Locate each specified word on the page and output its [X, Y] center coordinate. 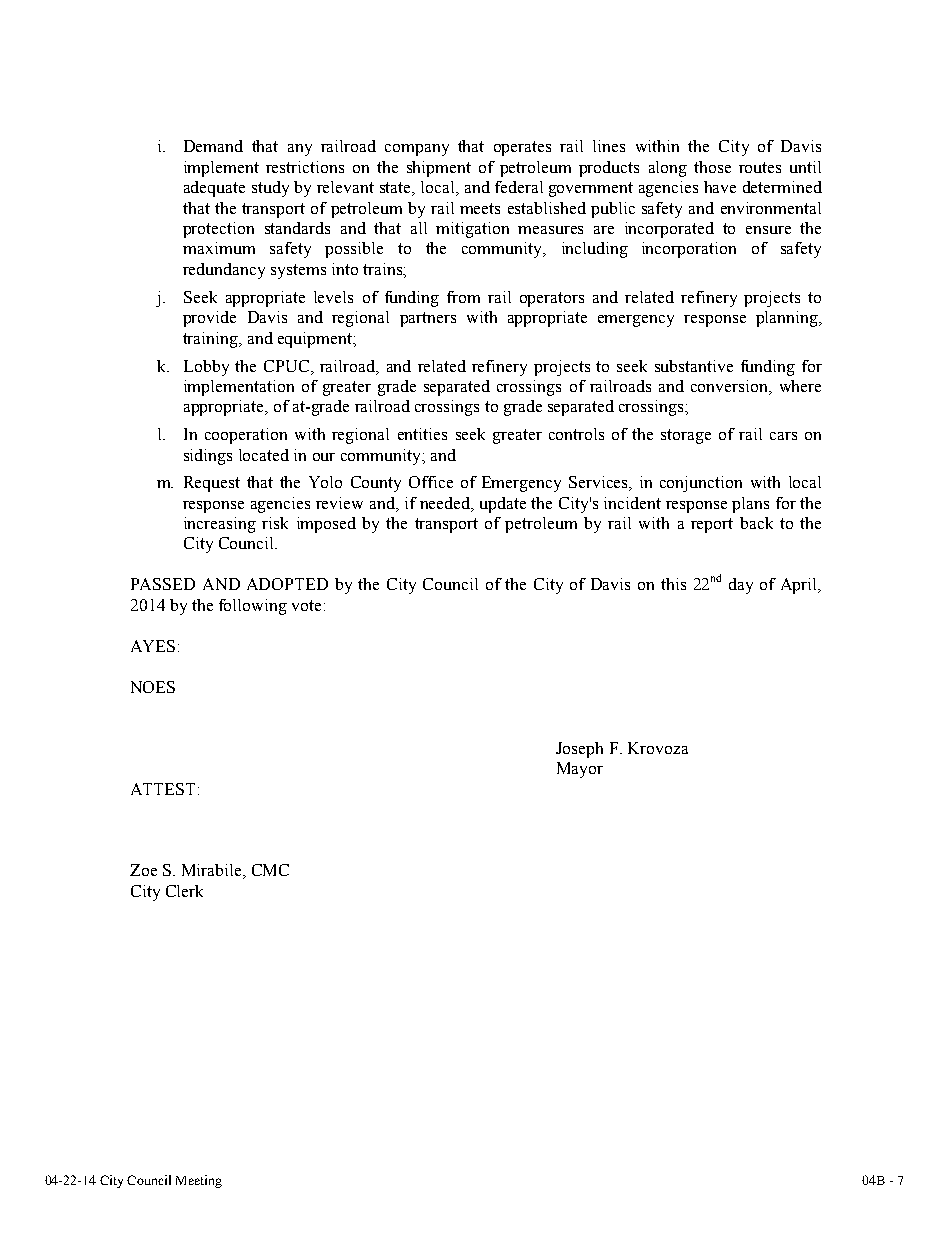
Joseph [579, 750]
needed [446, 504]
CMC [270, 870]
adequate [214, 189]
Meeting [199, 1181]
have [720, 187]
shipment [439, 169]
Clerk [184, 891]
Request [212, 484]
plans [750, 505]
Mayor [580, 770]
